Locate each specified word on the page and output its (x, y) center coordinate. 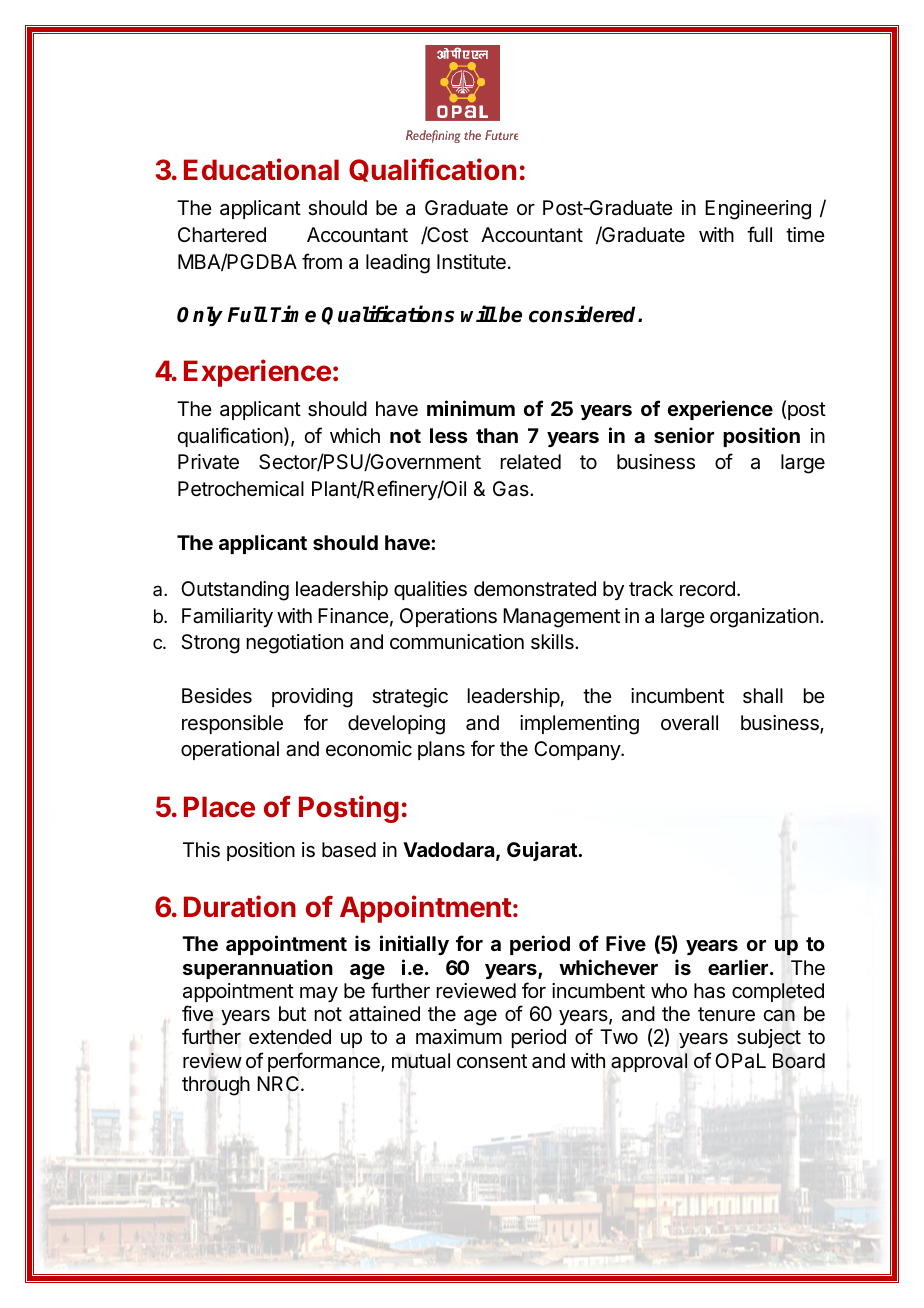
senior (684, 435)
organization (764, 618)
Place (219, 807)
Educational (261, 169)
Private (208, 462)
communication (457, 642)
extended (290, 1037)
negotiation (295, 644)
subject (769, 1038)
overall (689, 723)
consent (492, 1061)
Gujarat (543, 851)
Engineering (758, 210)
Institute (471, 262)
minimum (471, 408)
